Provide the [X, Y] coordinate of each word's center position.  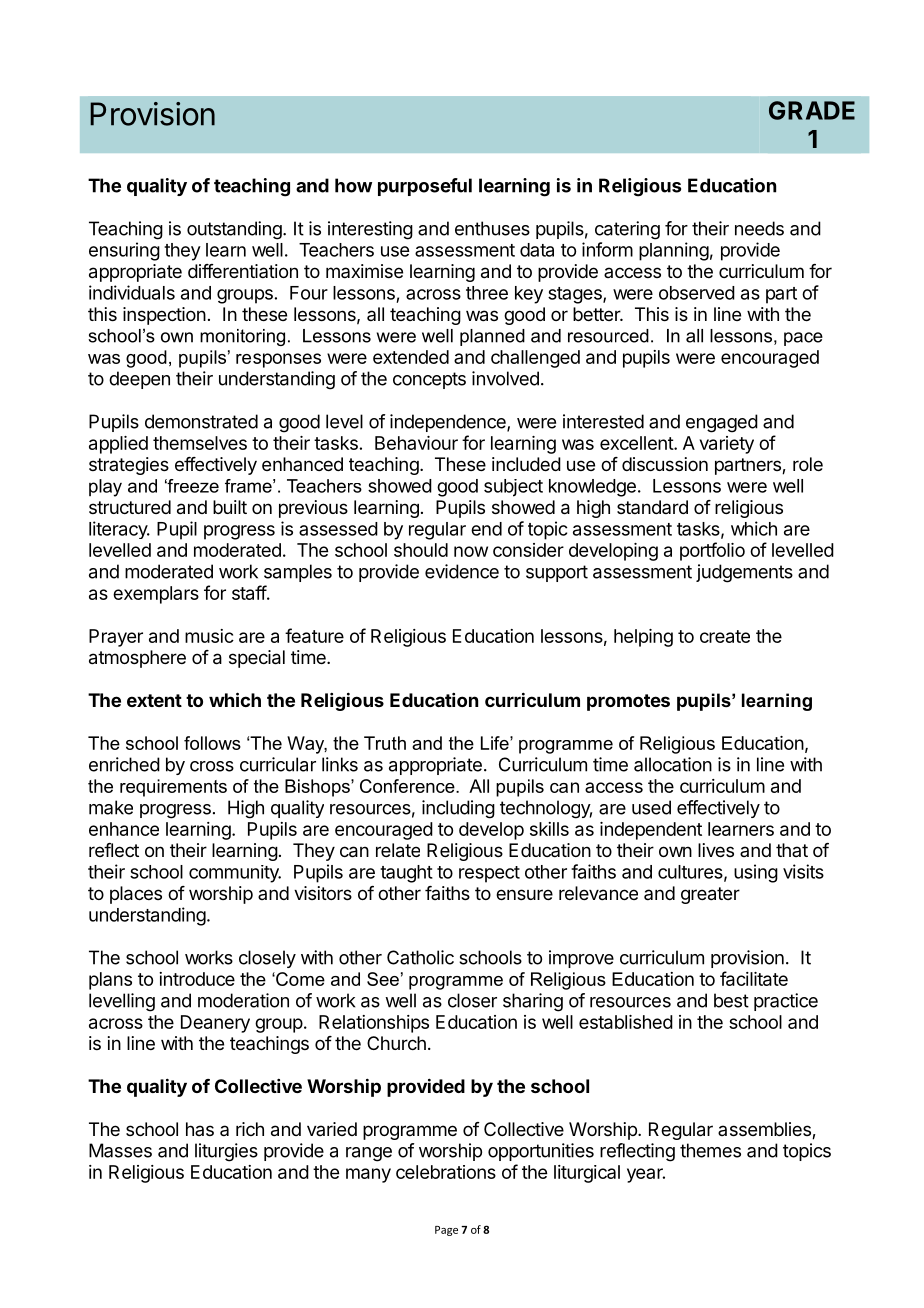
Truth [385, 743]
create [725, 636]
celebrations [446, 1172]
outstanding [235, 230]
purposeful [425, 187]
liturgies [226, 1152]
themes [710, 1150]
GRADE [812, 110]
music [209, 636]
